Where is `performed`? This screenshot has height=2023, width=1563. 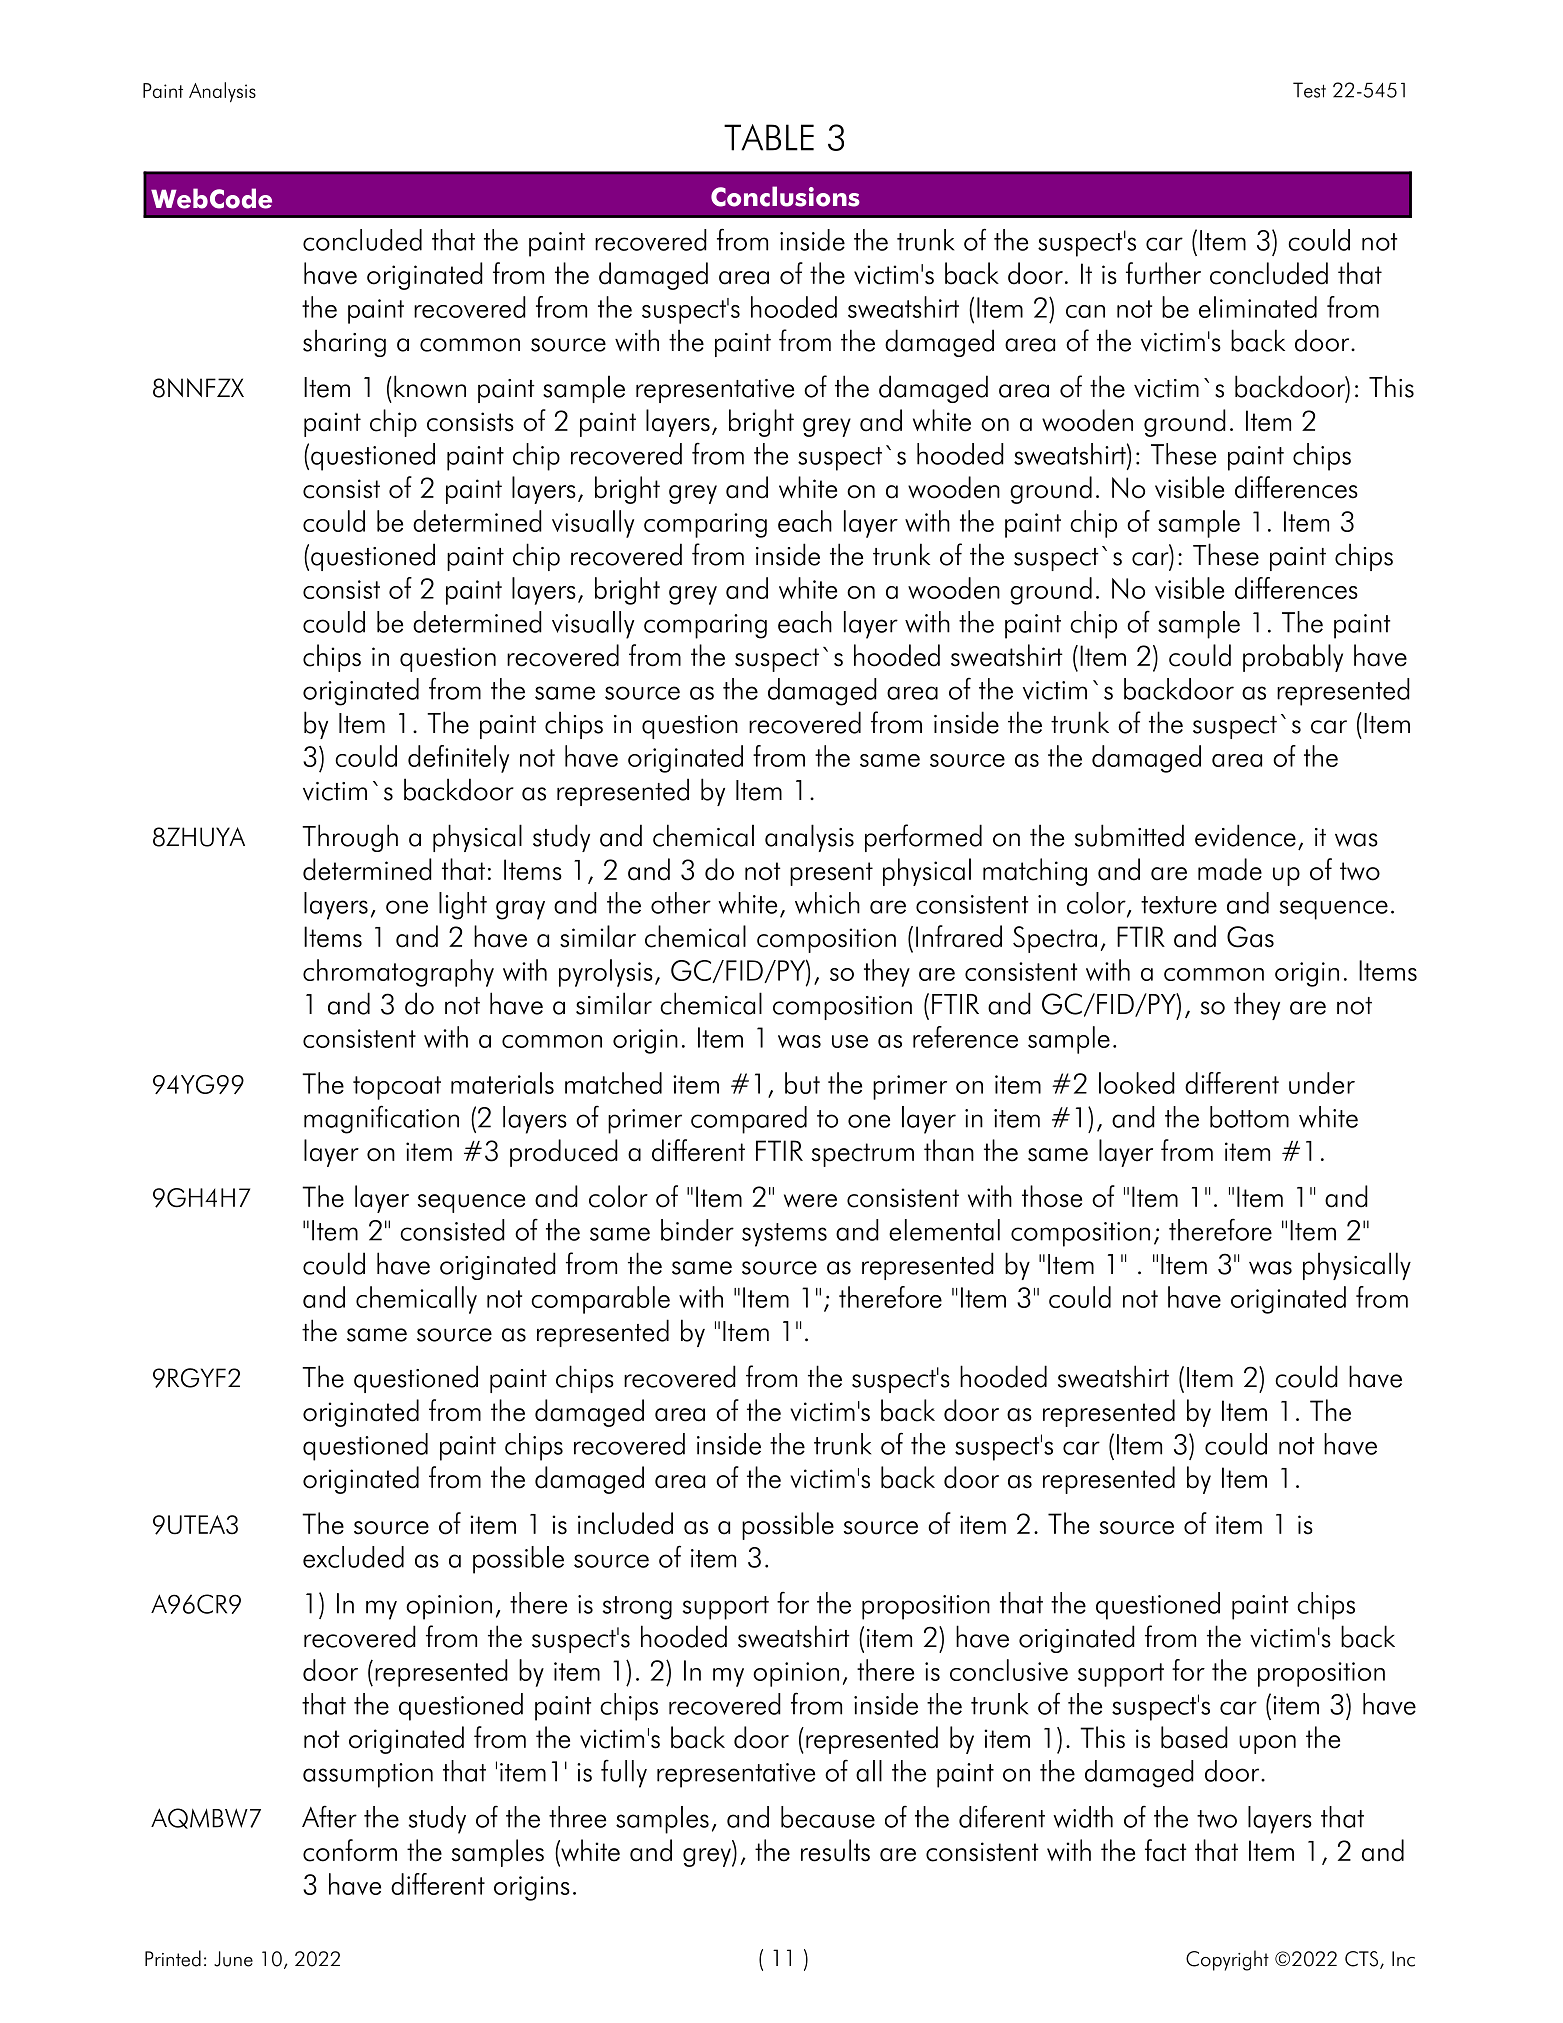
performed is located at coordinates (923, 838).
